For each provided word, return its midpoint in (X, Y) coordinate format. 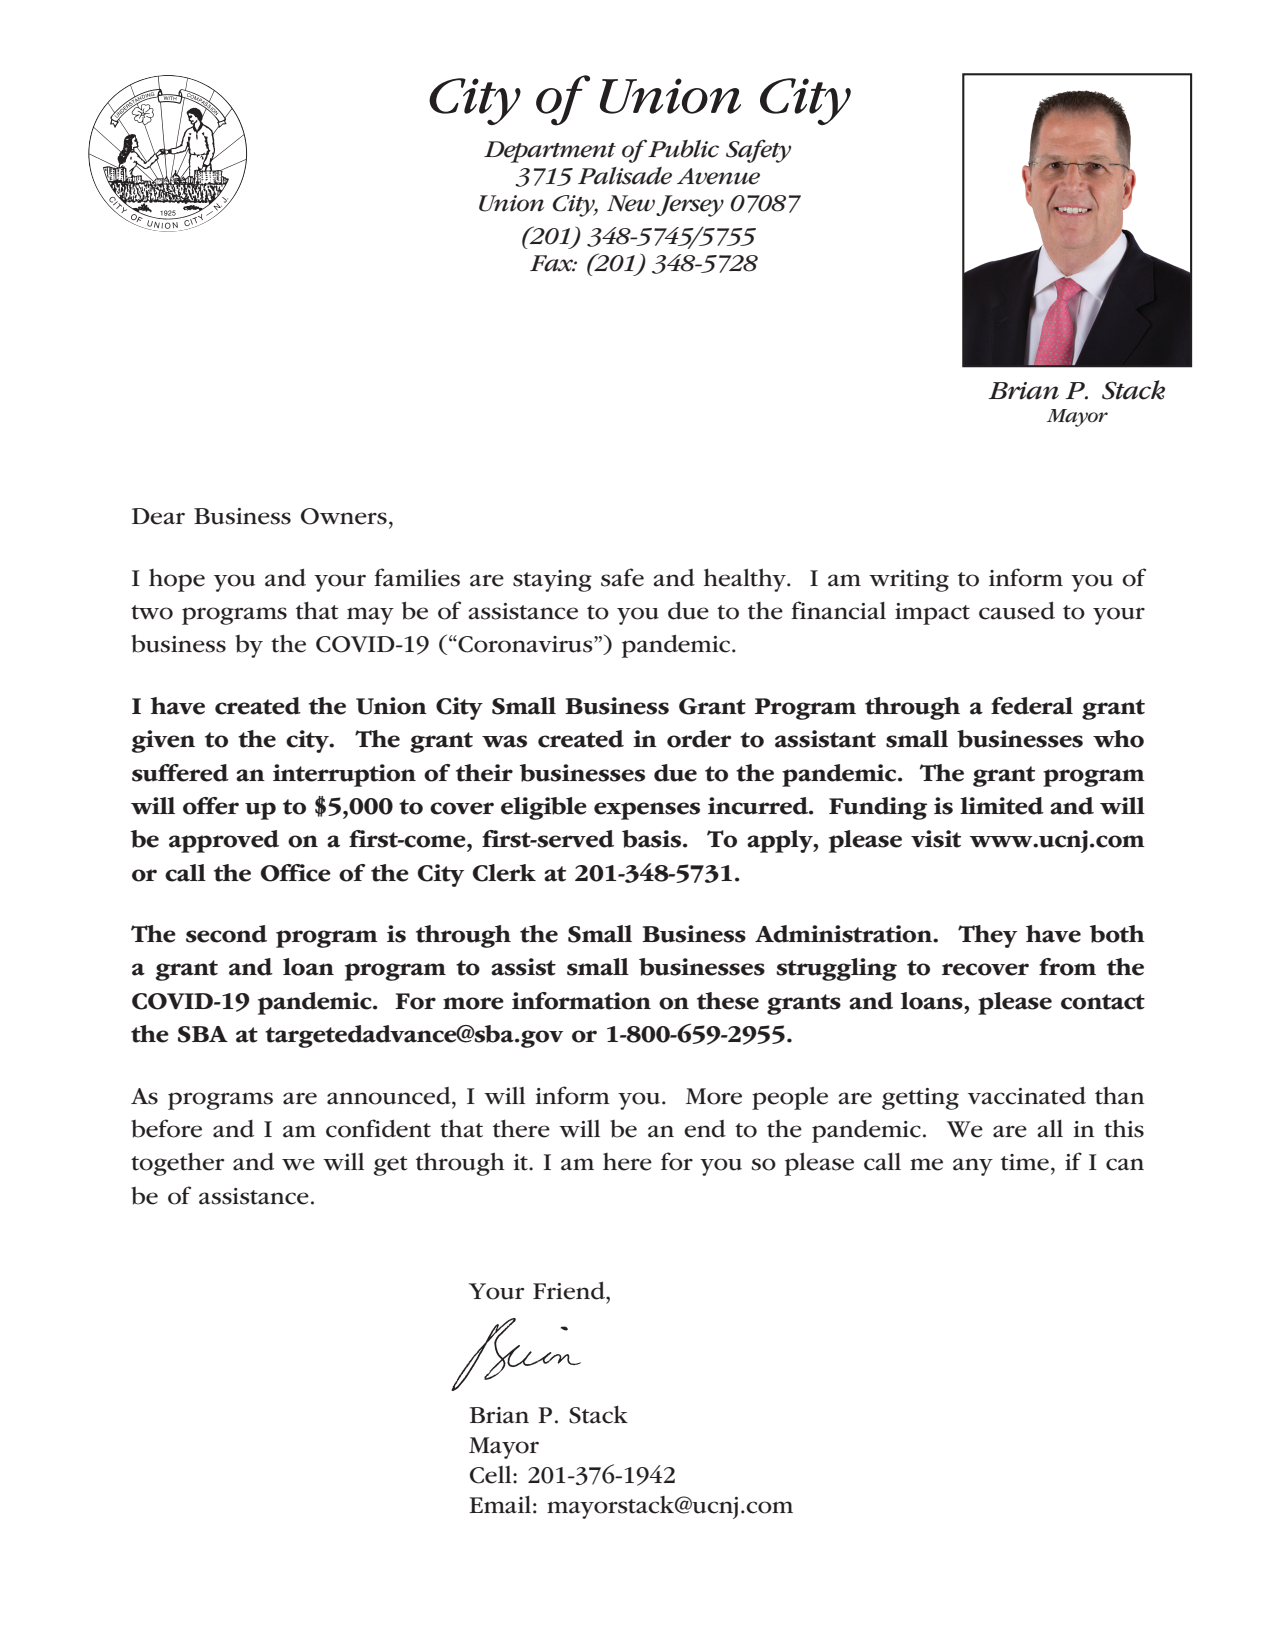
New (631, 203)
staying (552, 581)
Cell (492, 1475)
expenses (647, 811)
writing (909, 581)
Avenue (718, 176)
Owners (344, 516)
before (166, 1128)
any (973, 1167)
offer (211, 806)
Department (550, 152)
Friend (570, 1290)
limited (1002, 806)
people (790, 1098)
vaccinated (1027, 1095)
